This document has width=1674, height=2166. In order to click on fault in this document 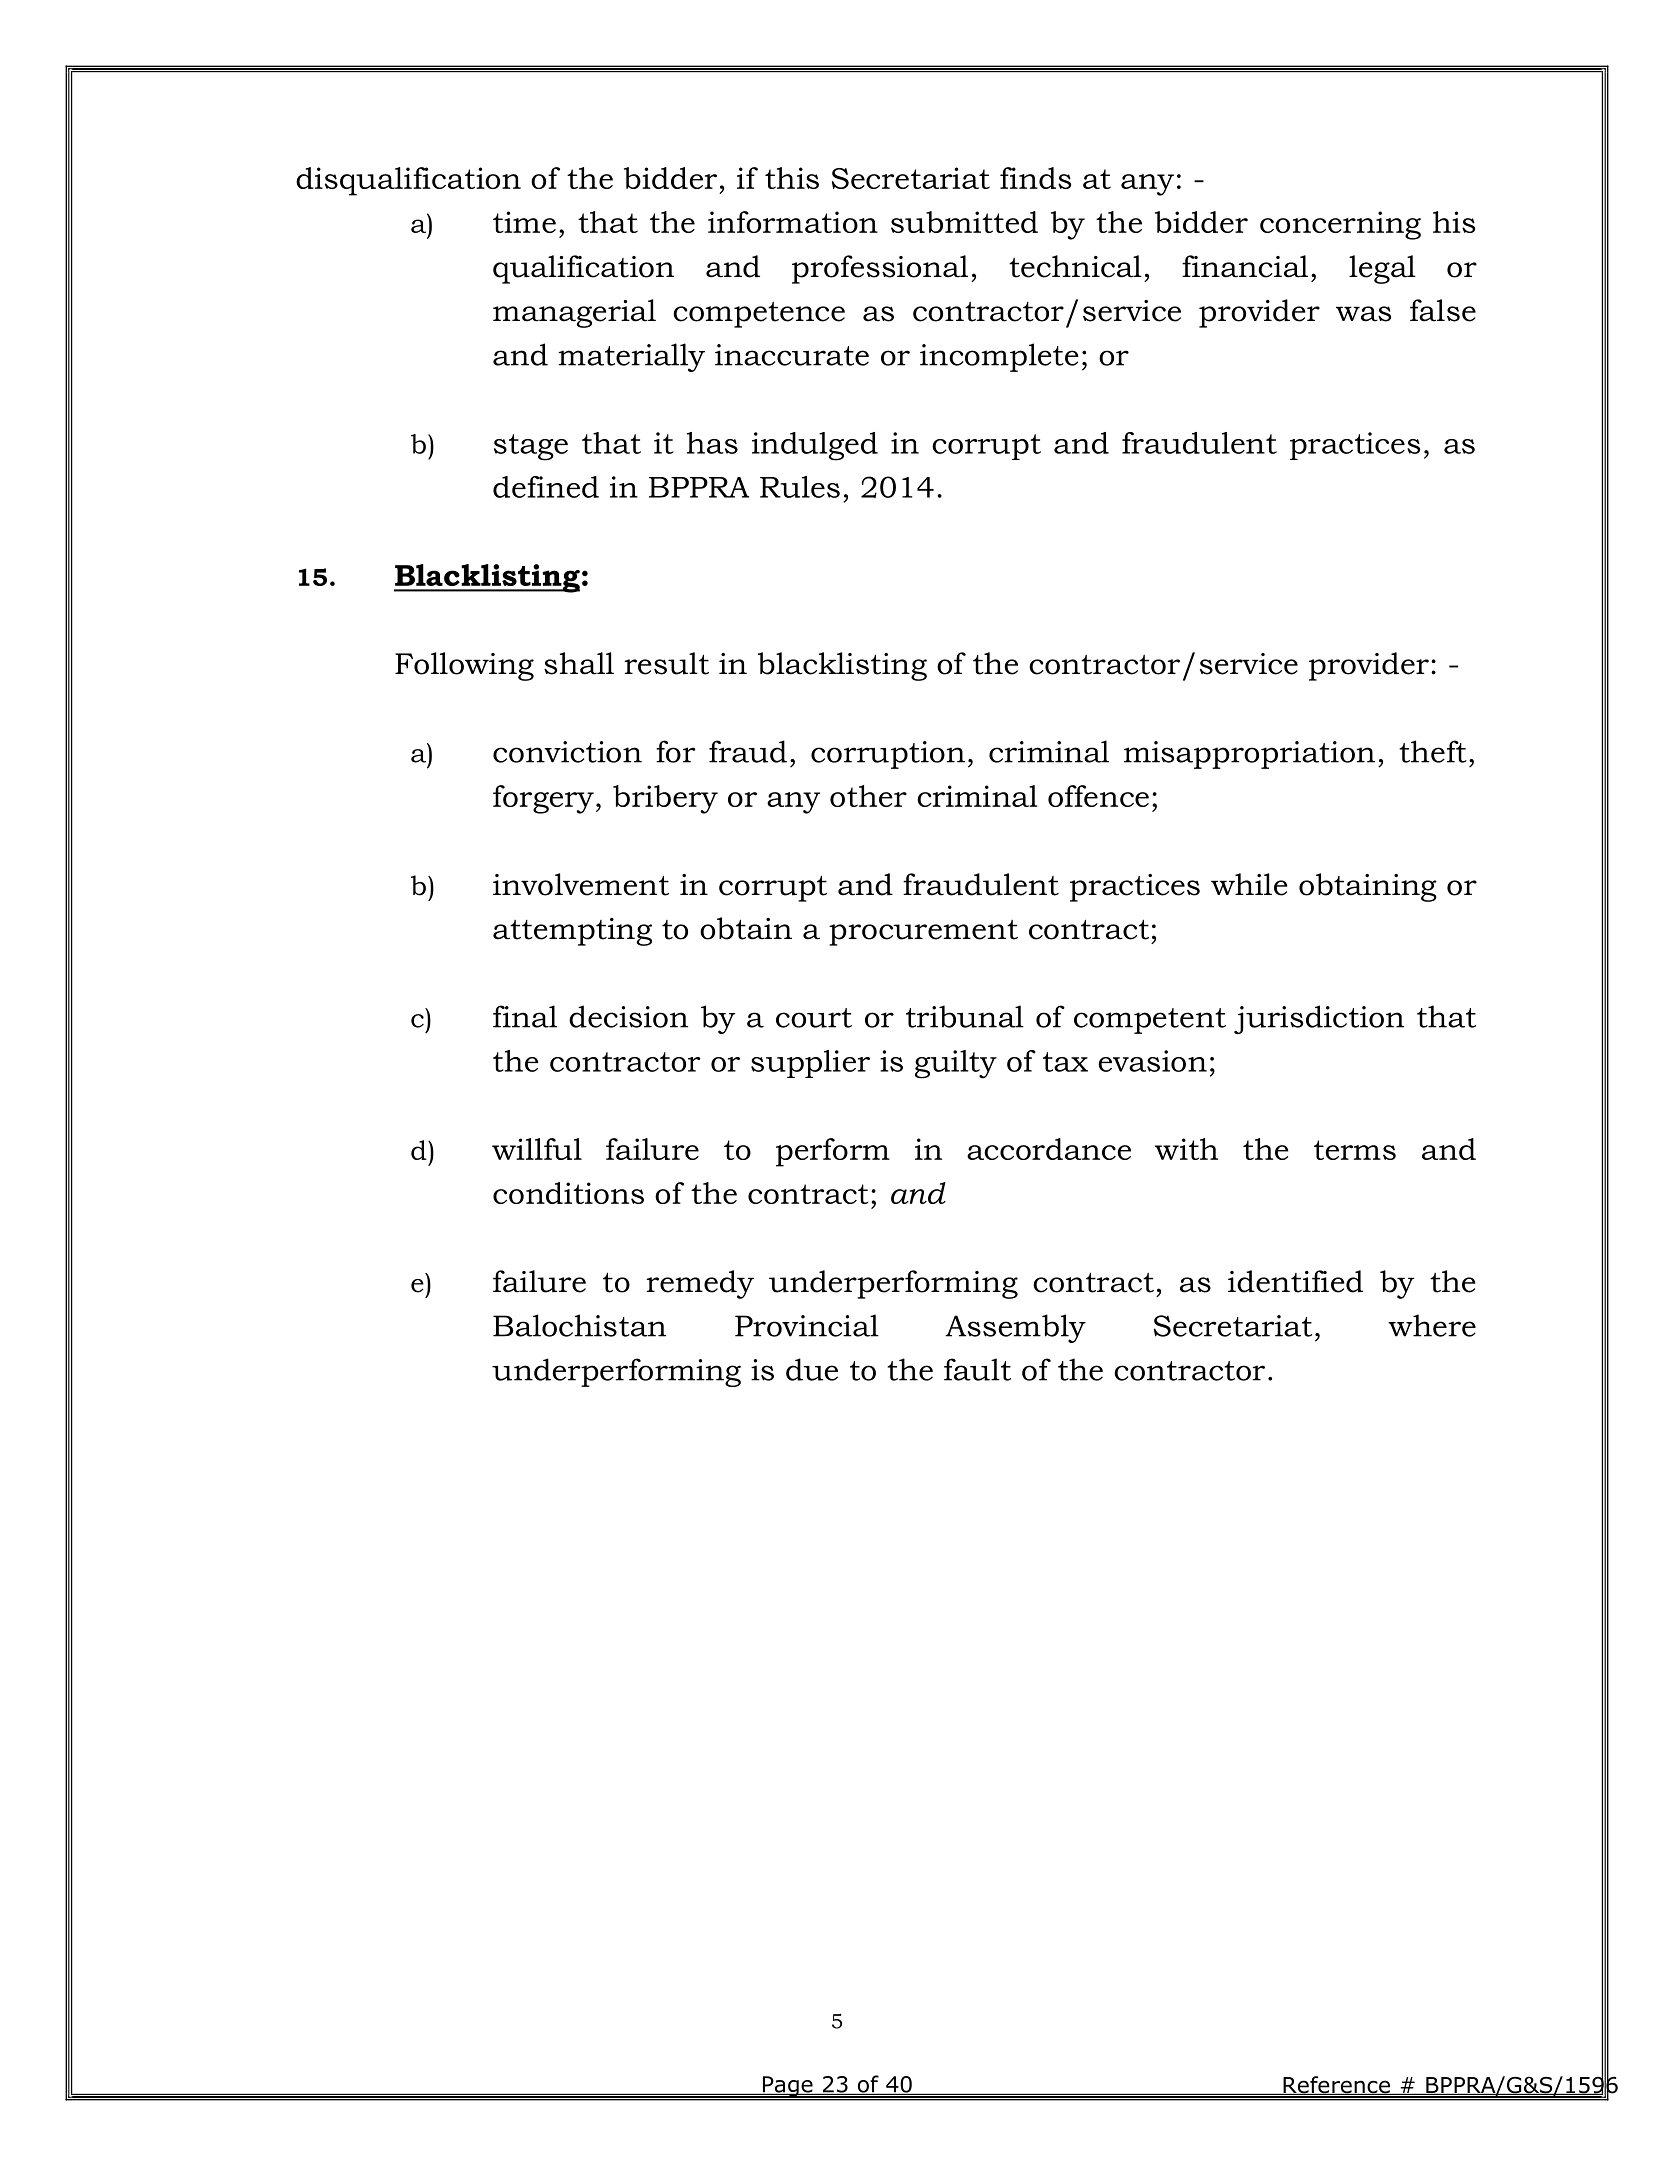, I will do `click(977, 1369)`.
